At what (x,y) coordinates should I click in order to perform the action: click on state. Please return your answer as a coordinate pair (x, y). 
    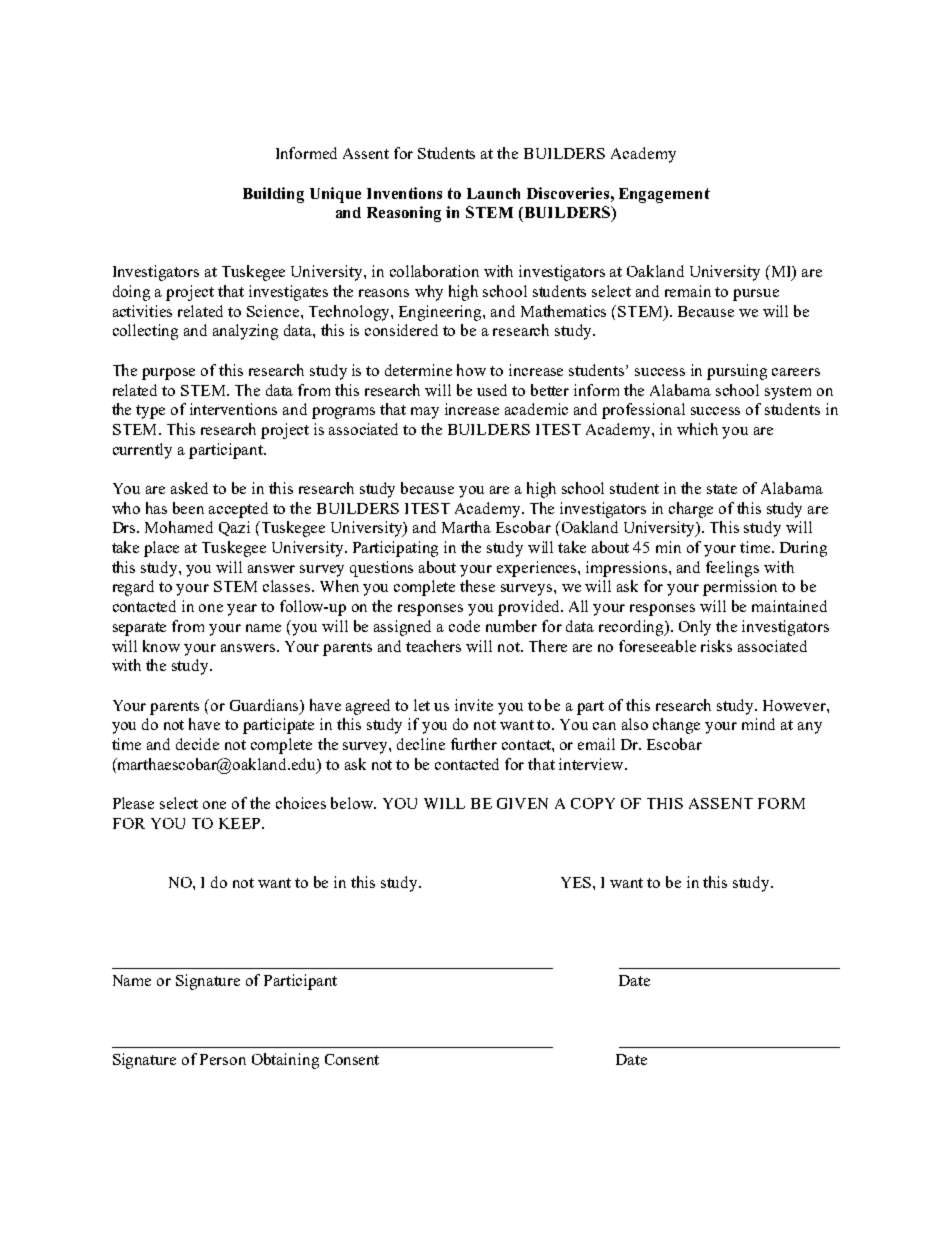
    Looking at the image, I should click on (722, 489).
